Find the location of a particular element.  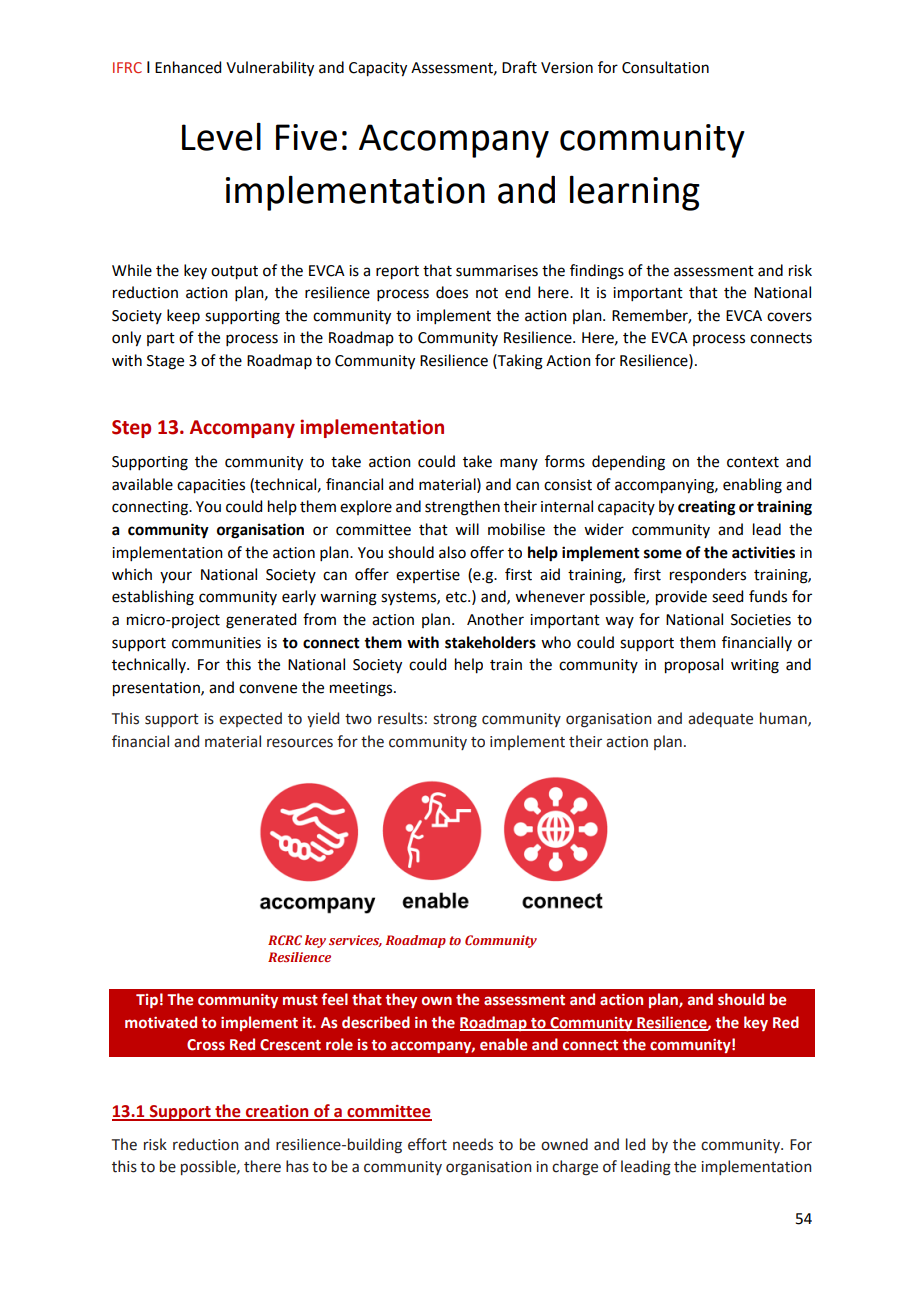

communities is located at coordinates (216, 643).
